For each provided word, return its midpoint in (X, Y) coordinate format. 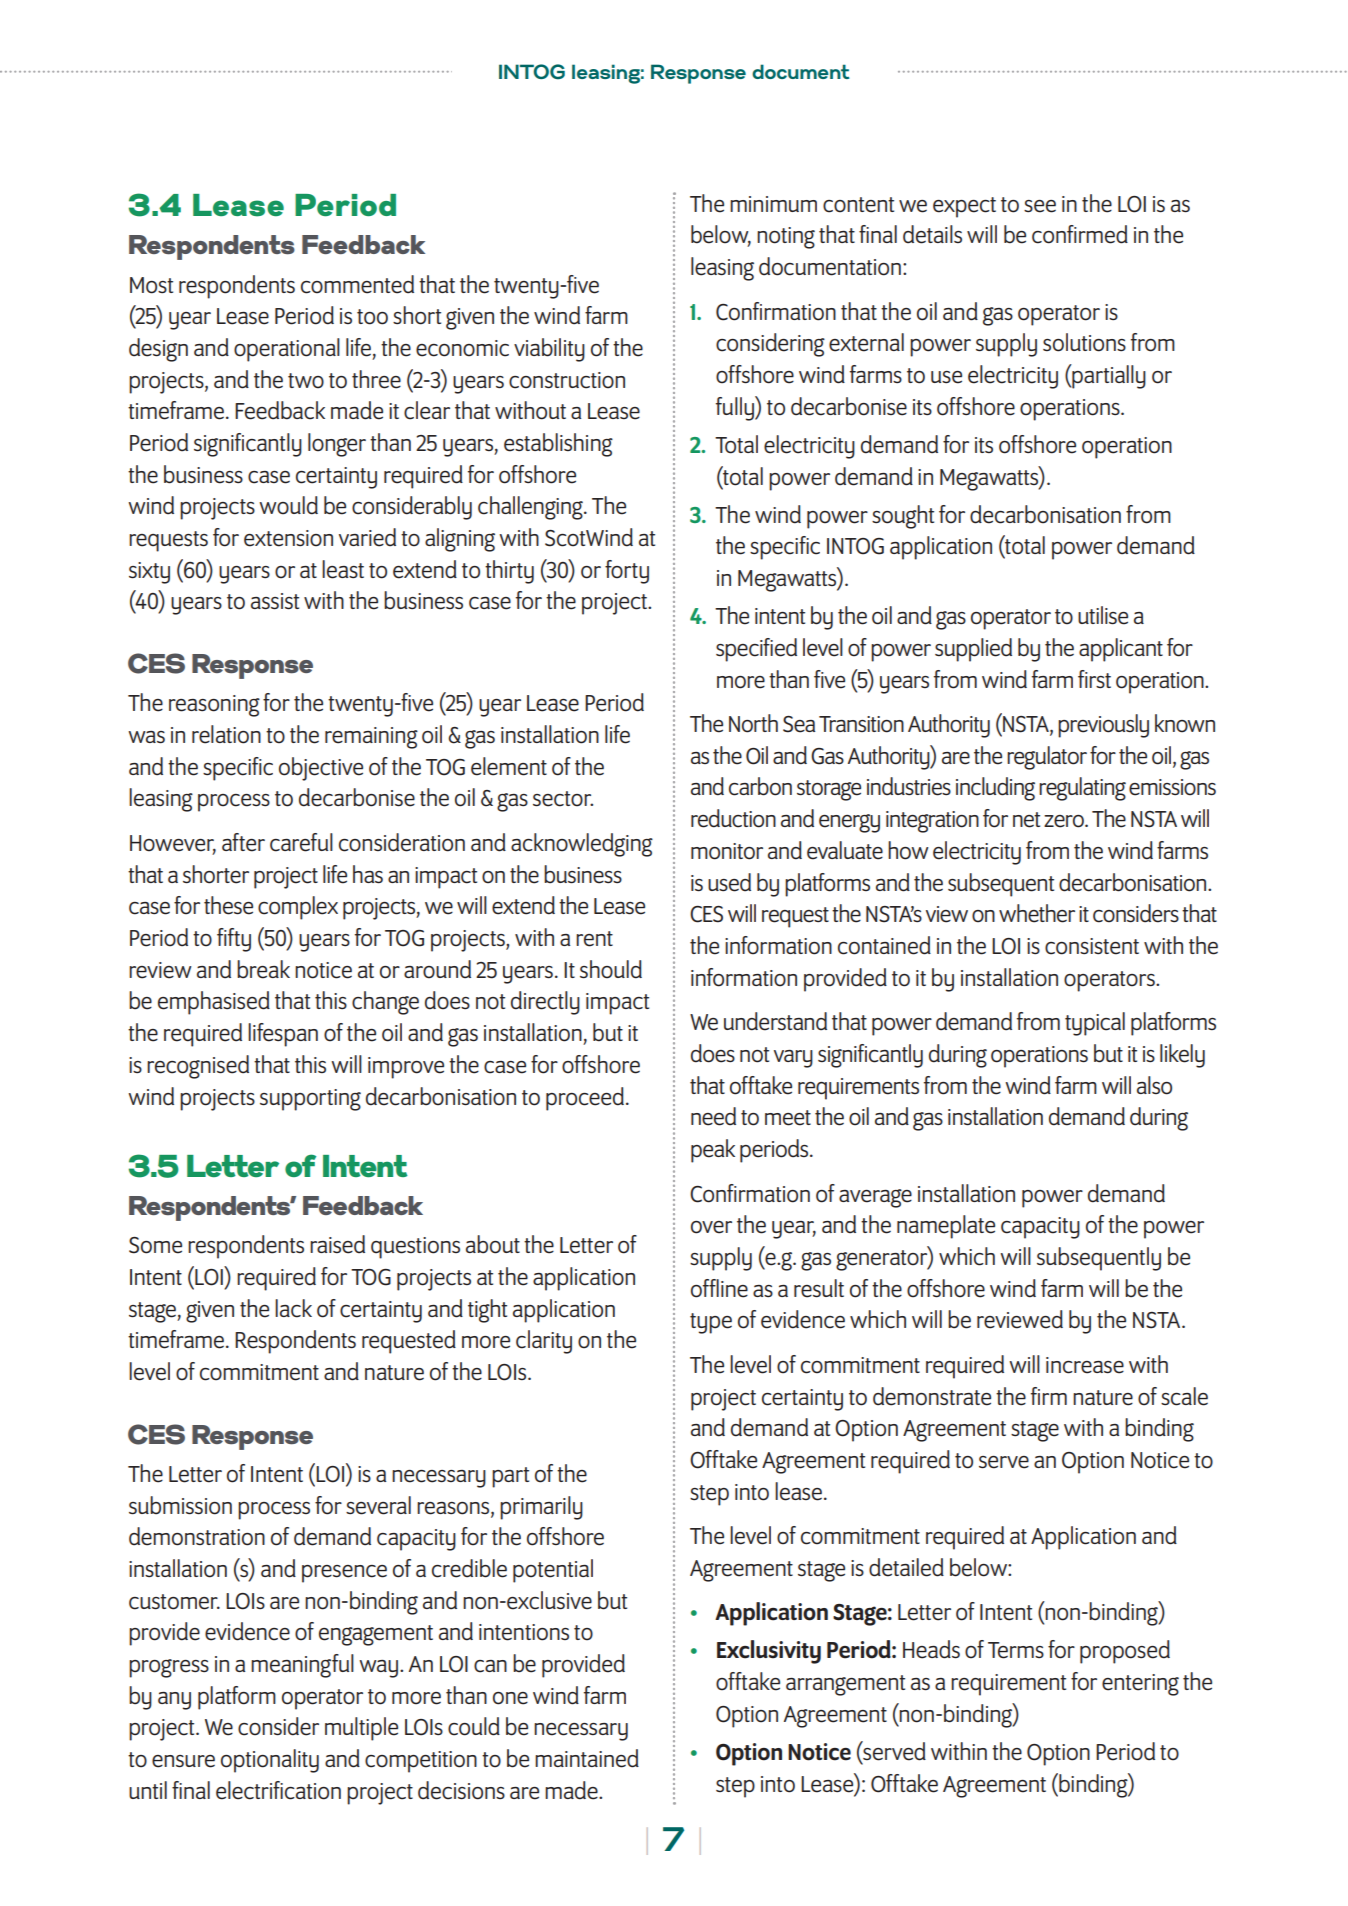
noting (786, 238)
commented (357, 284)
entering (1140, 1685)
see (1040, 206)
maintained (587, 1758)
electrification (278, 1790)
